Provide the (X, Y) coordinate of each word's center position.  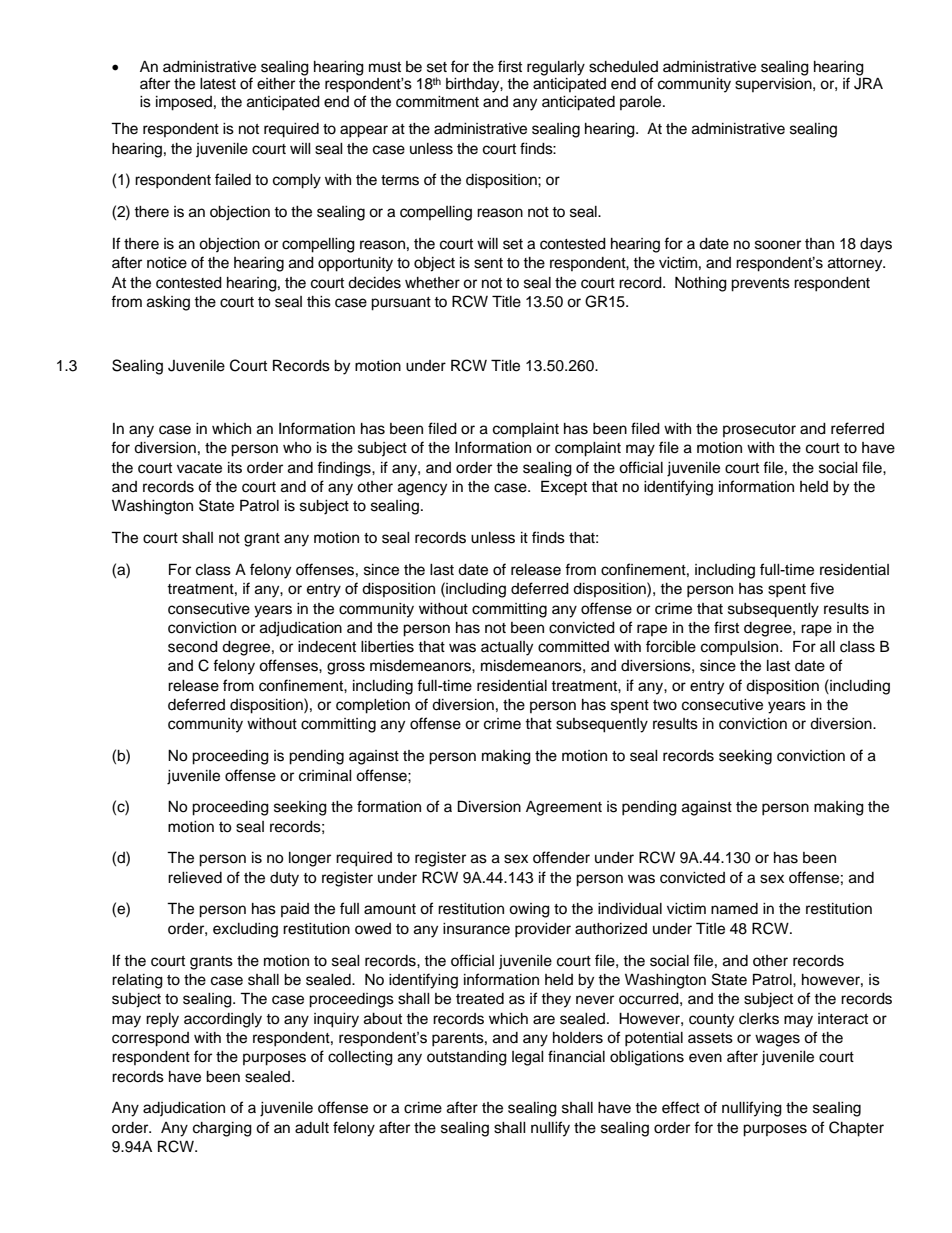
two (665, 705)
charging (222, 1129)
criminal (325, 776)
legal (528, 1058)
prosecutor (759, 430)
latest (218, 84)
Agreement (564, 808)
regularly (556, 68)
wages (777, 1040)
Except (564, 487)
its (235, 468)
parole (642, 103)
